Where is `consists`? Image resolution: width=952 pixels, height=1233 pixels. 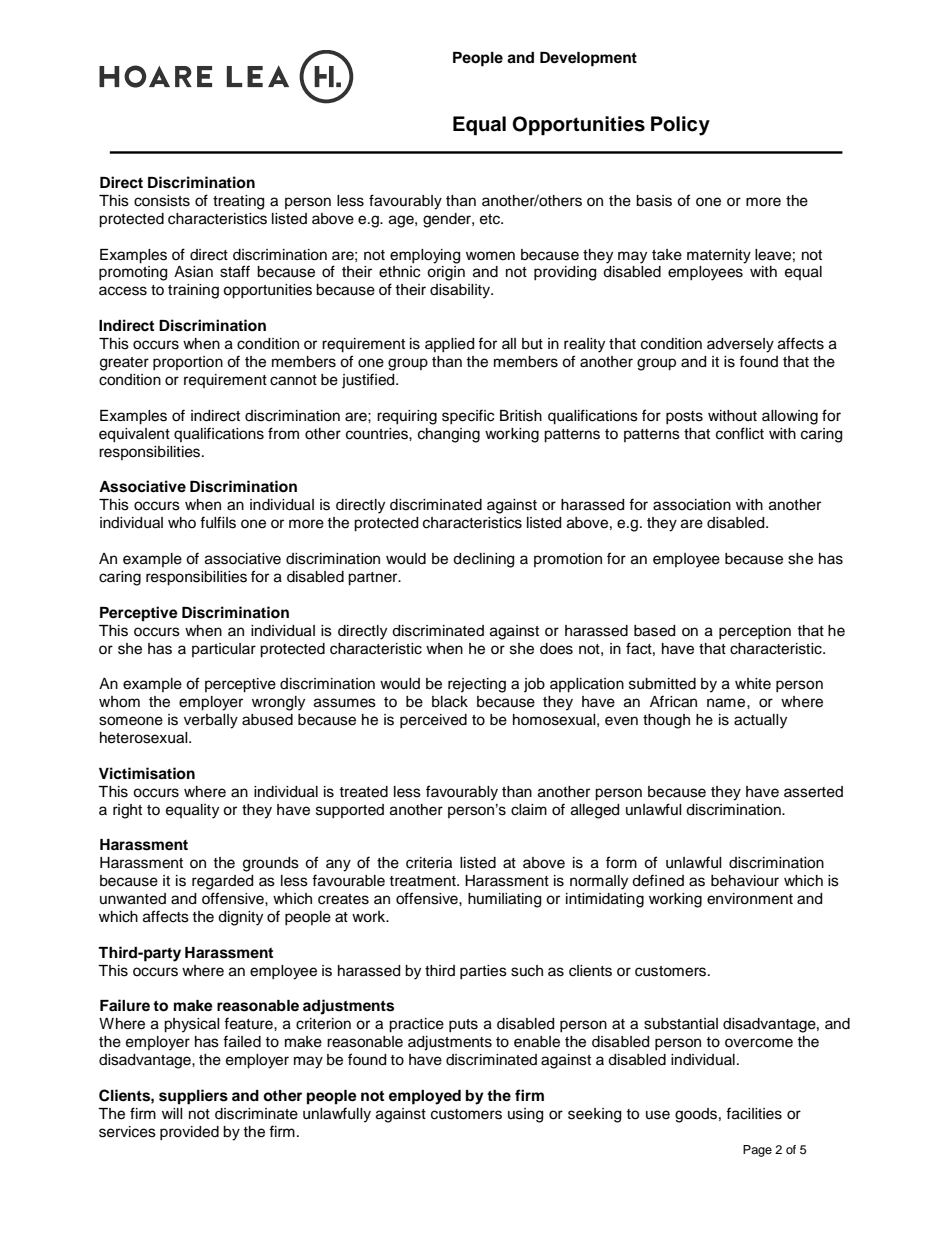
consists is located at coordinates (162, 201).
